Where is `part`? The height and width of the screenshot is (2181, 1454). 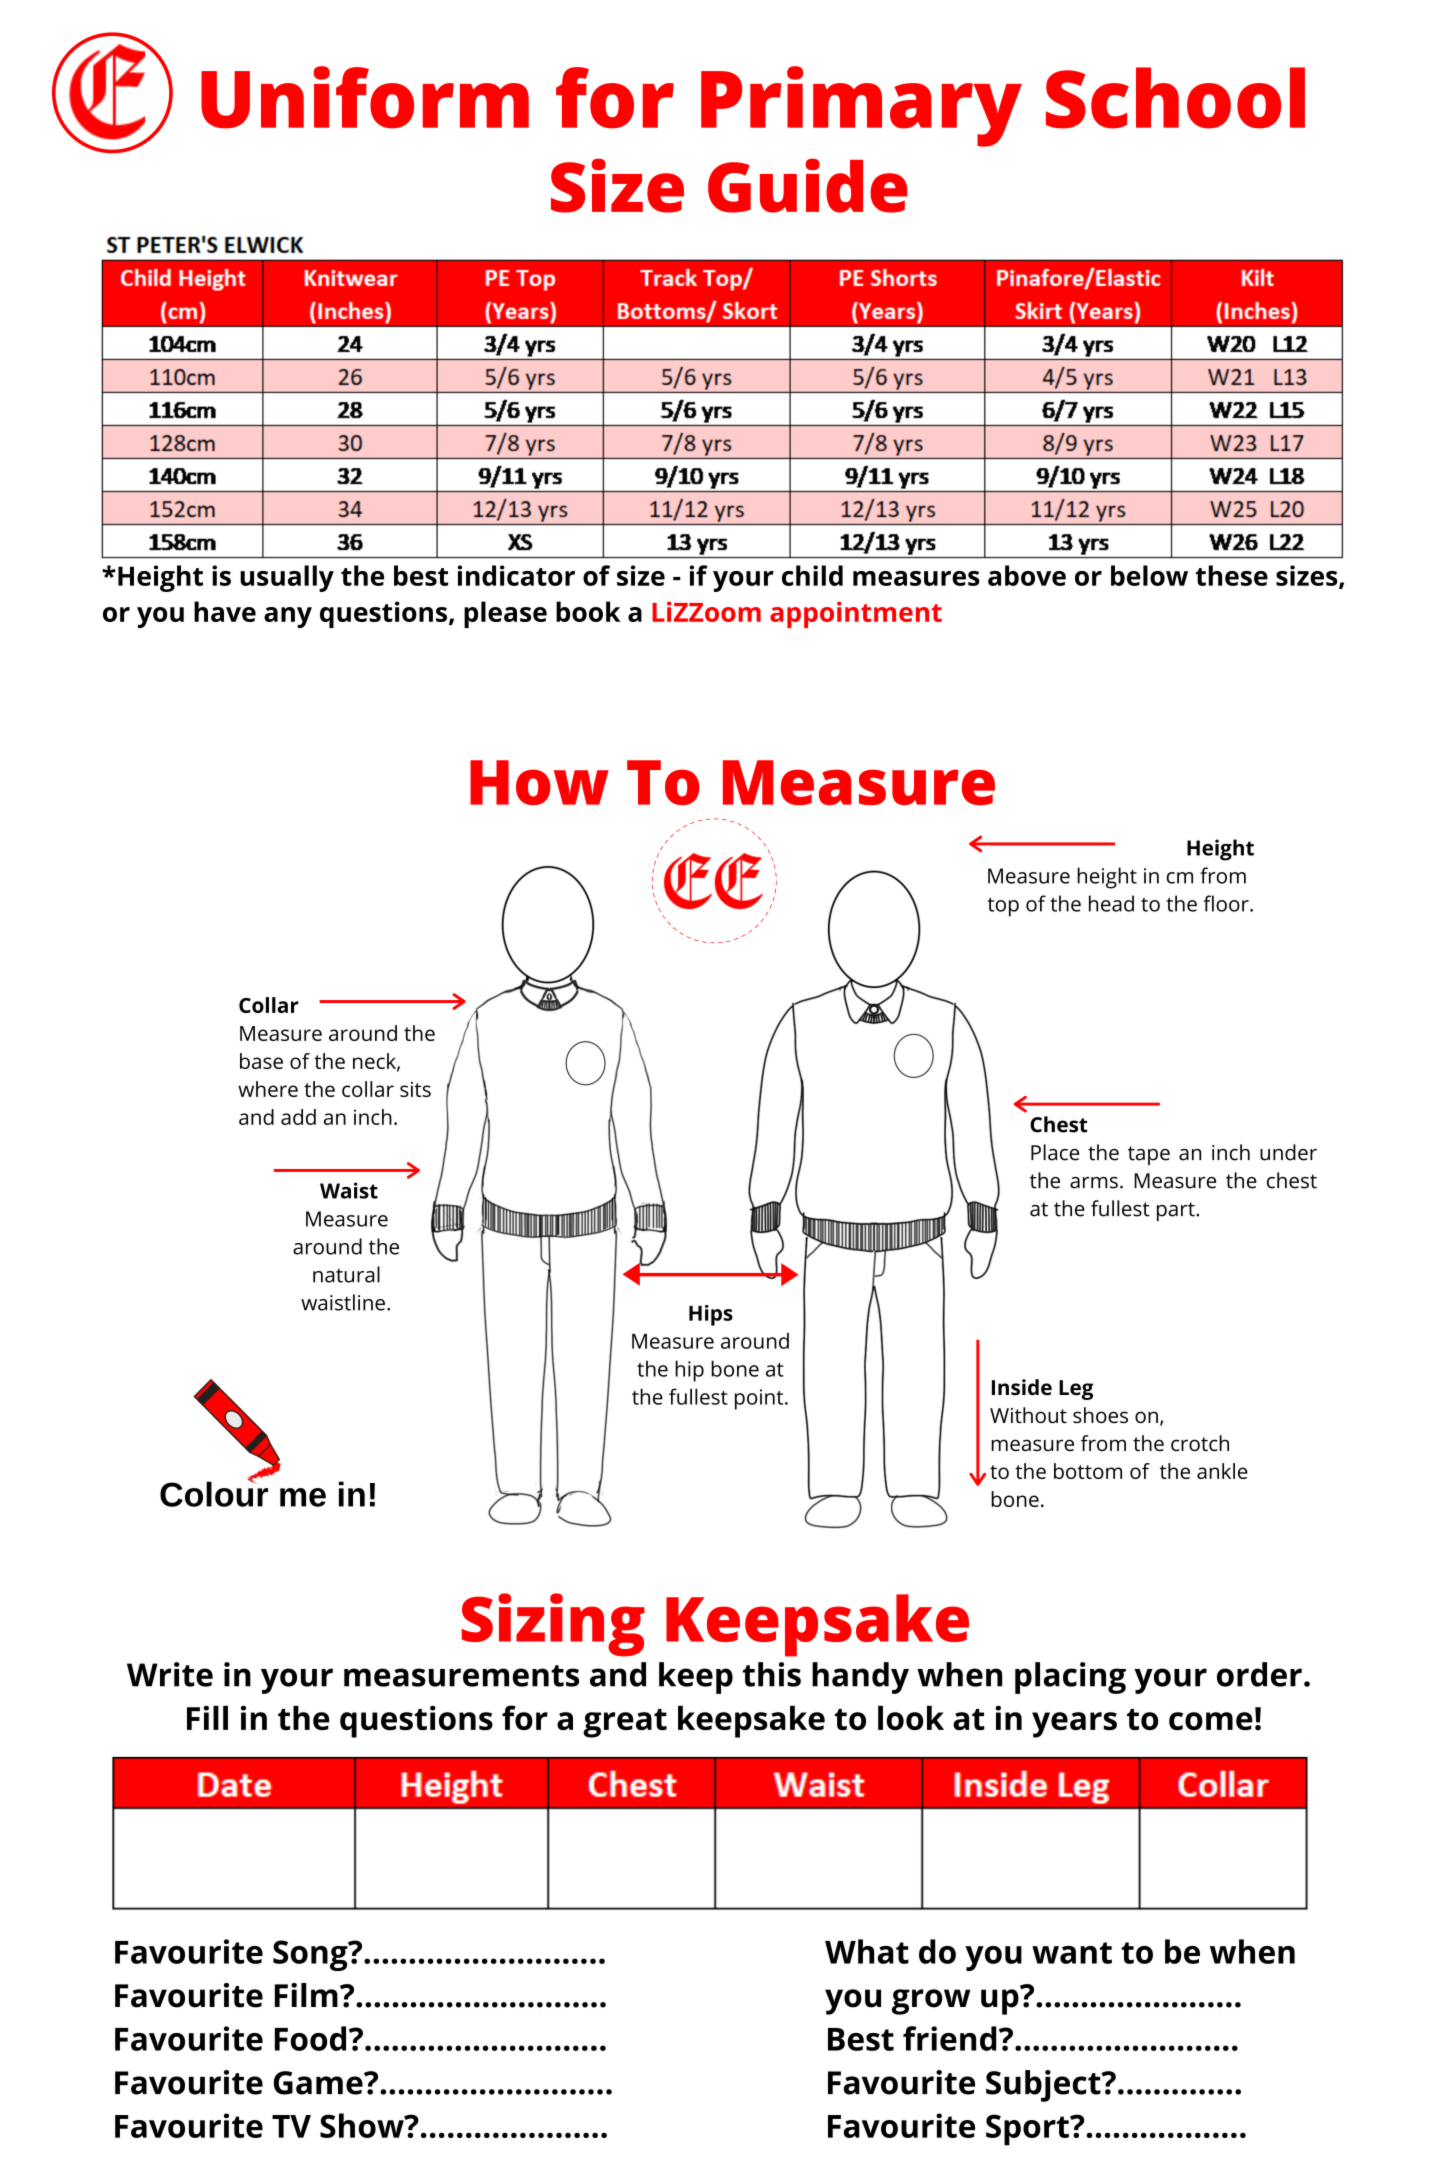 part is located at coordinates (1177, 1211).
